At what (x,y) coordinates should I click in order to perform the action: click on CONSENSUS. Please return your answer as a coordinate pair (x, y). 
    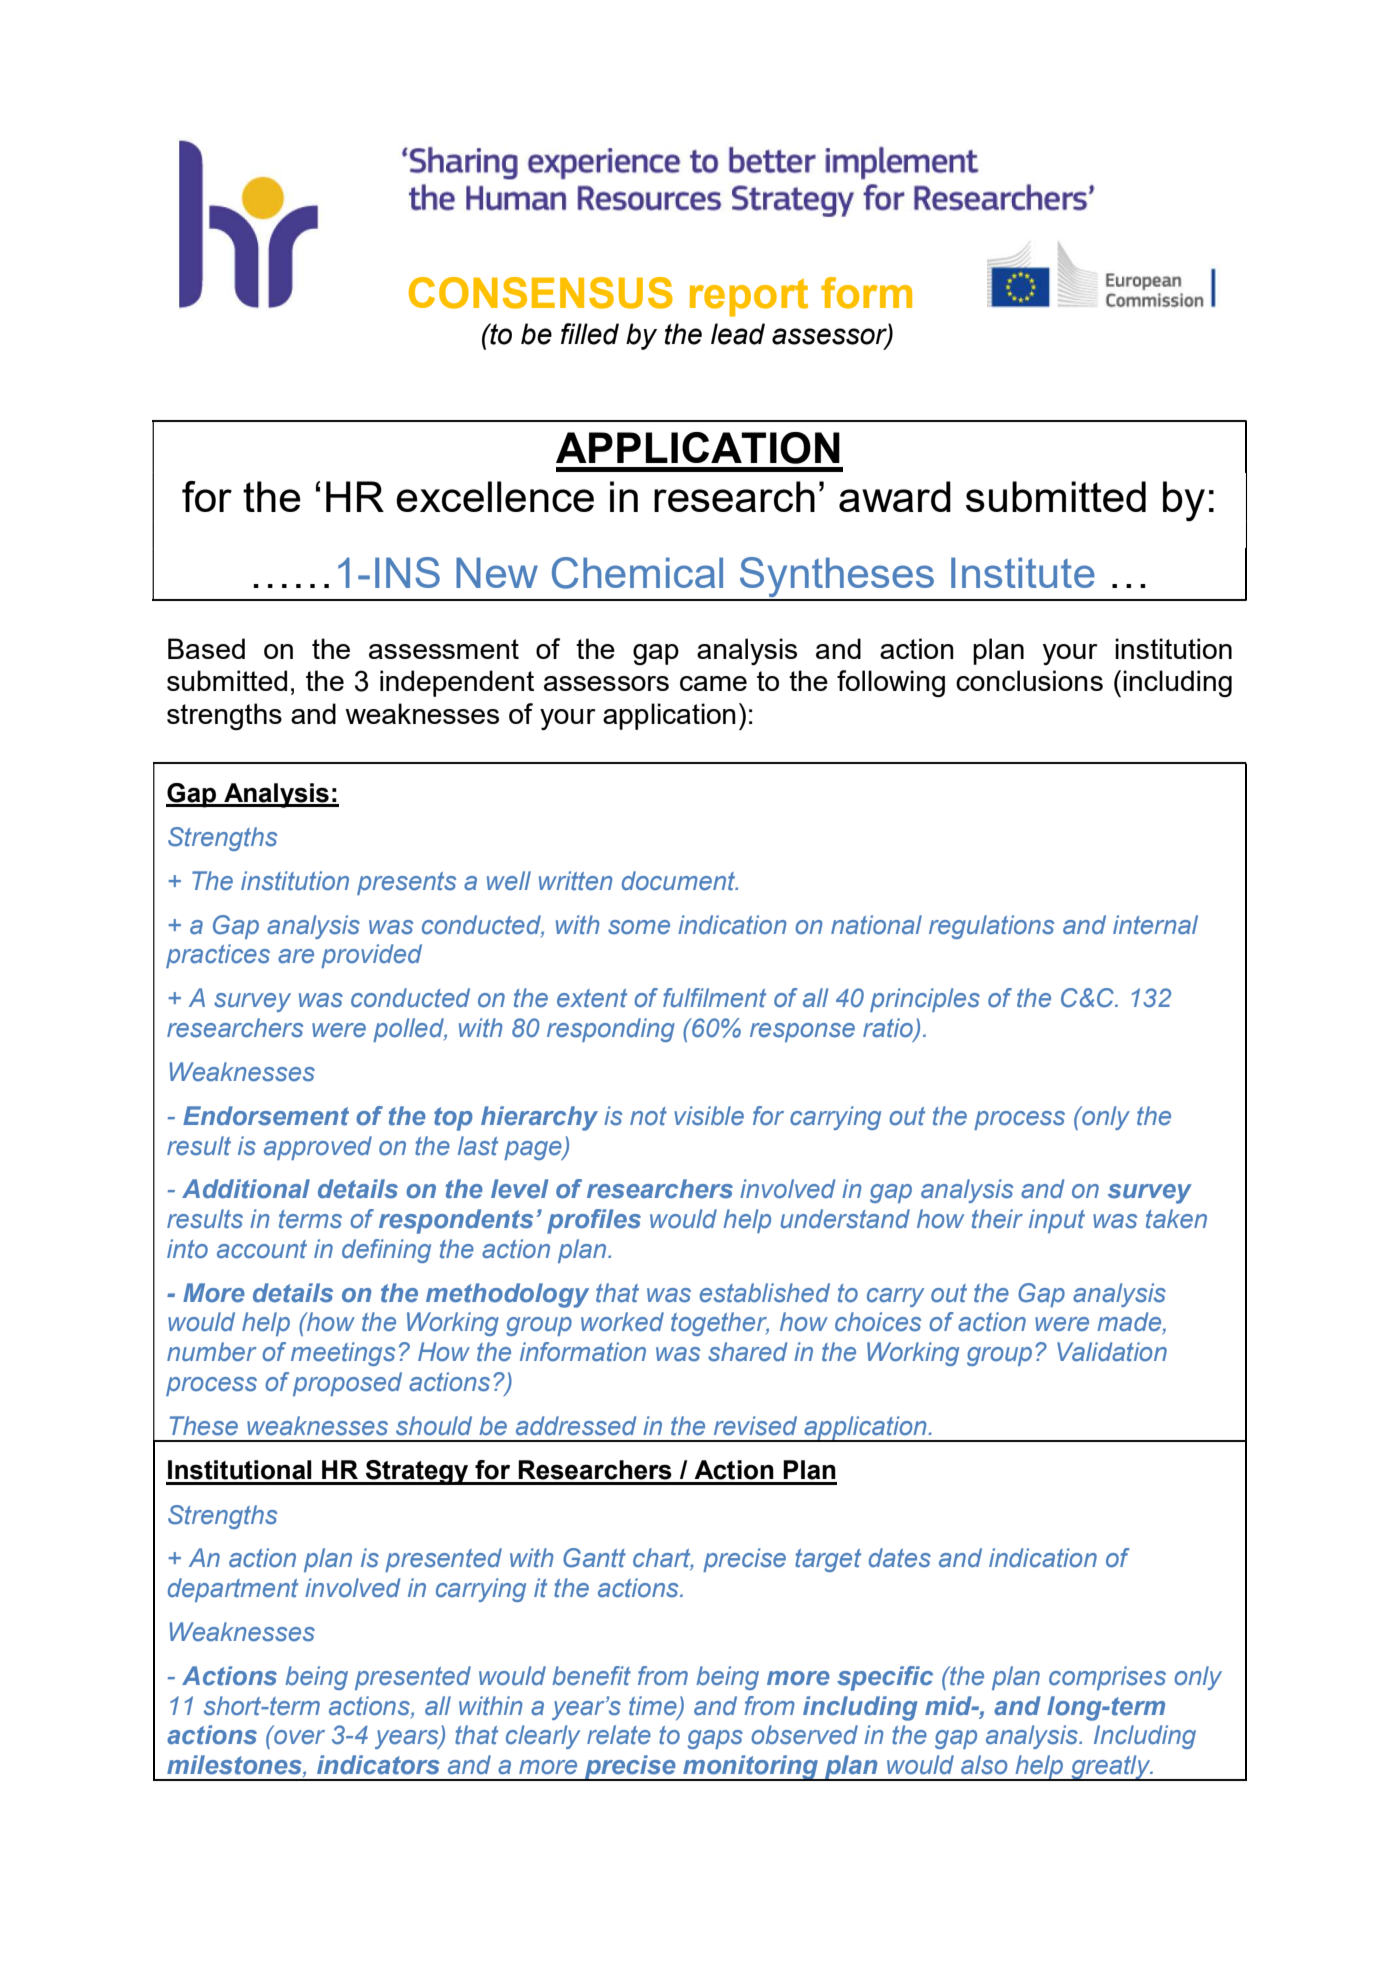
    Looking at the image, I should click on (541, 293).
